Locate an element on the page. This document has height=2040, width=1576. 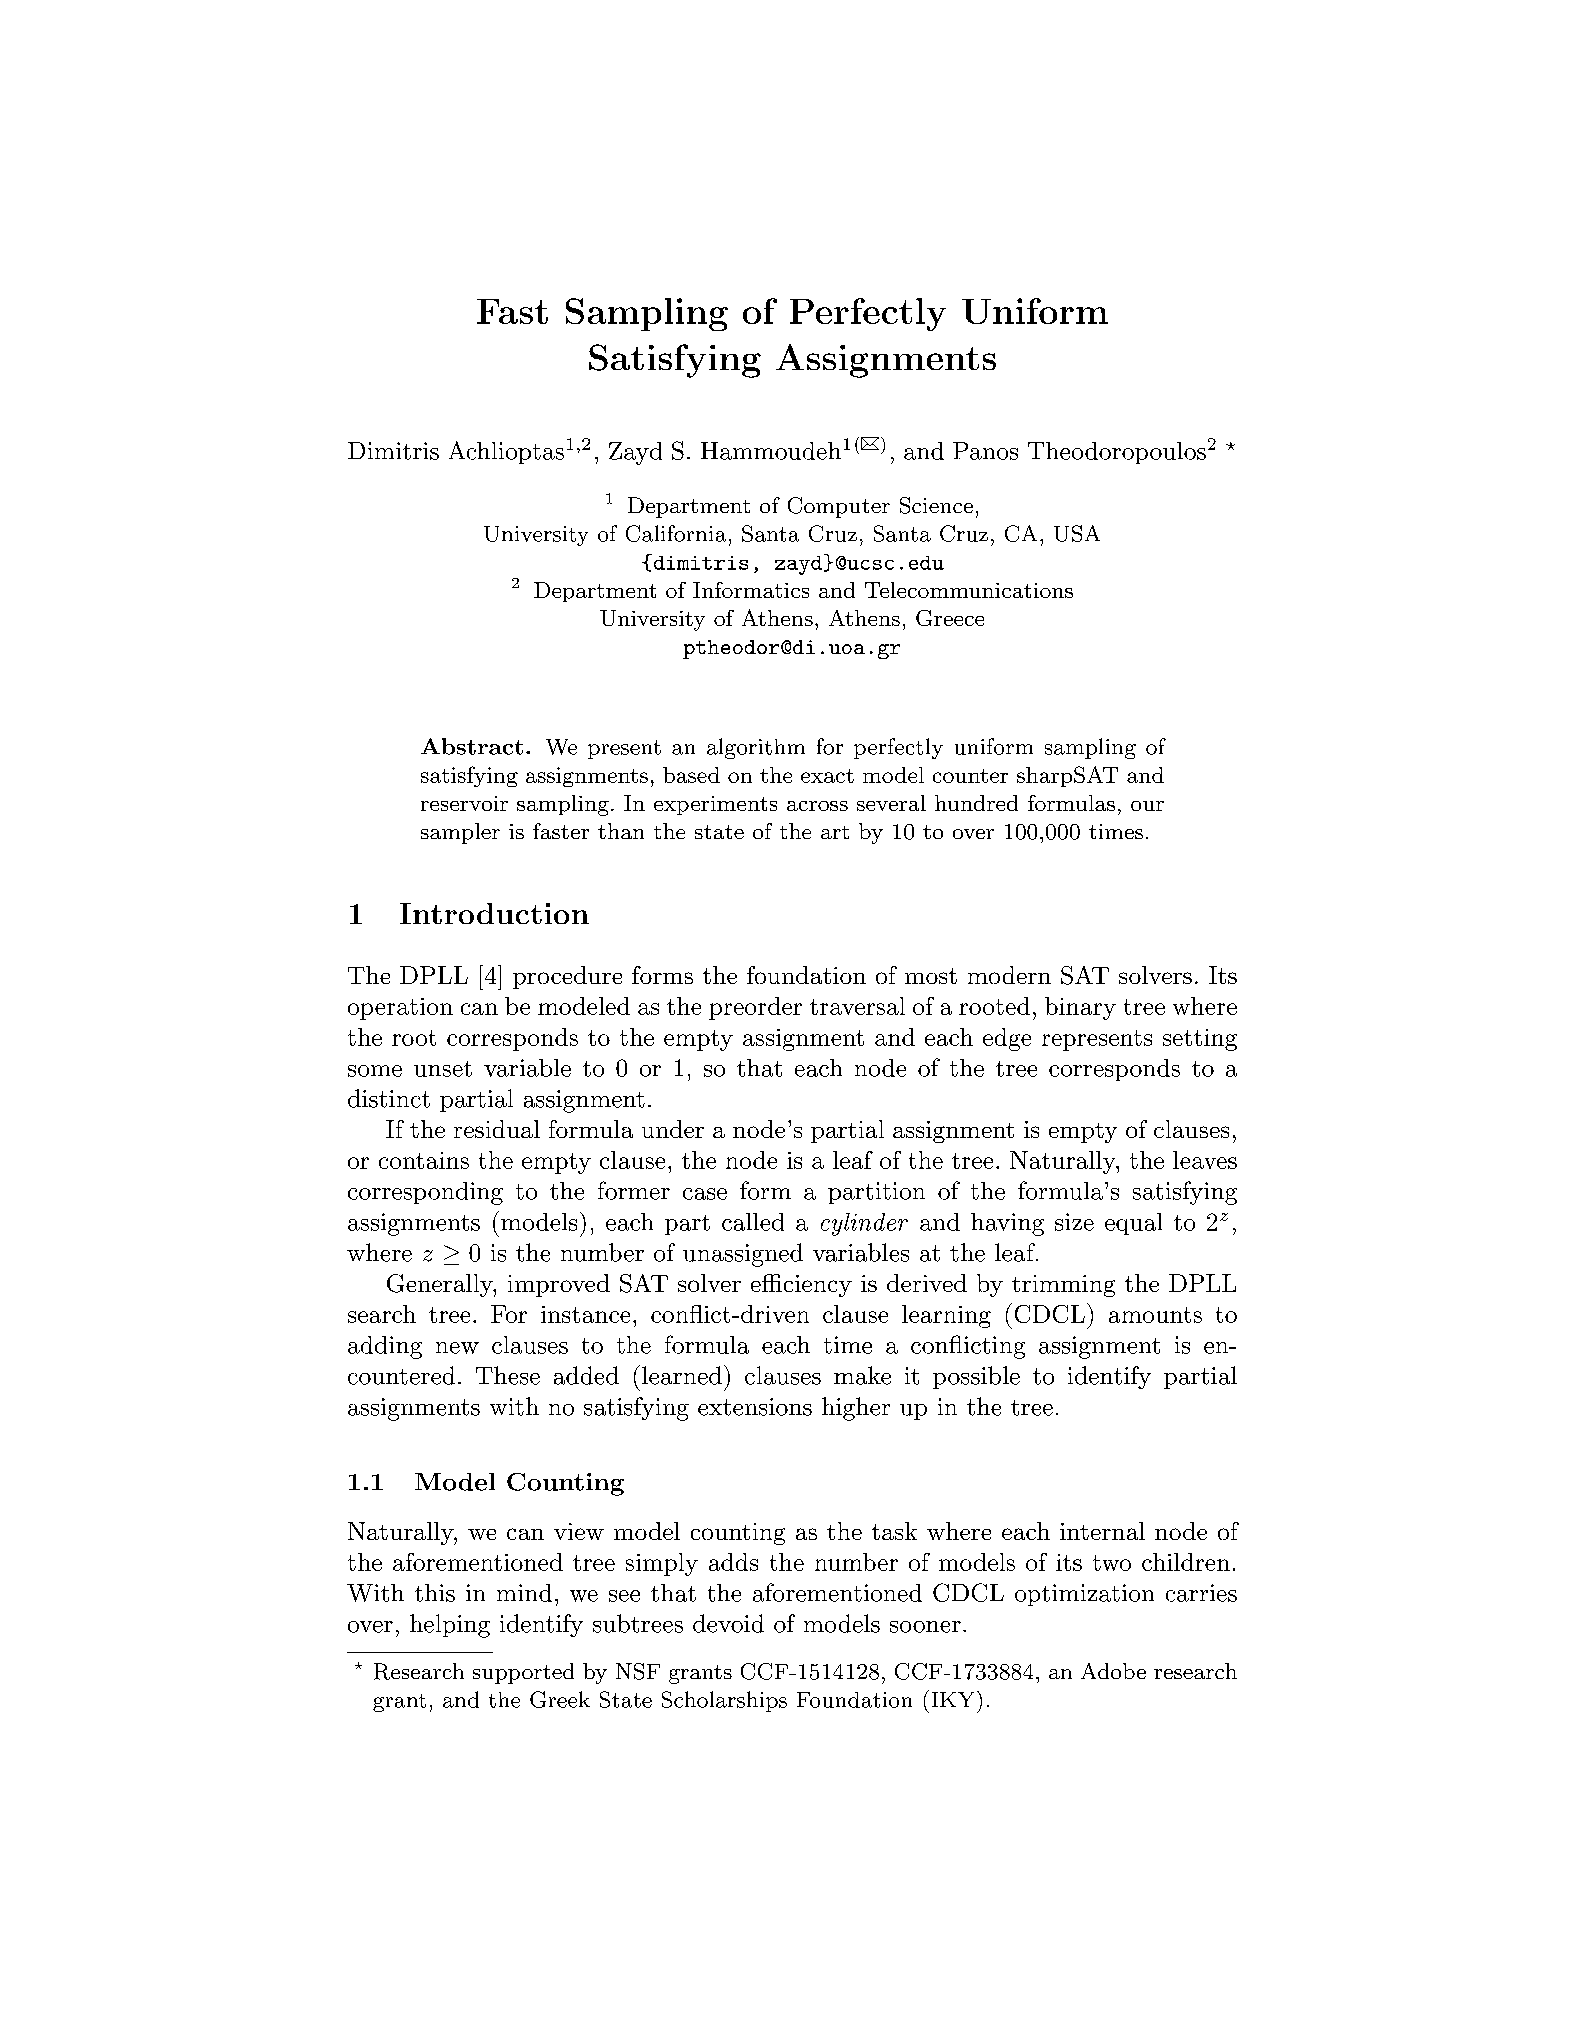
USA is located at coordinates (1077, 533).
